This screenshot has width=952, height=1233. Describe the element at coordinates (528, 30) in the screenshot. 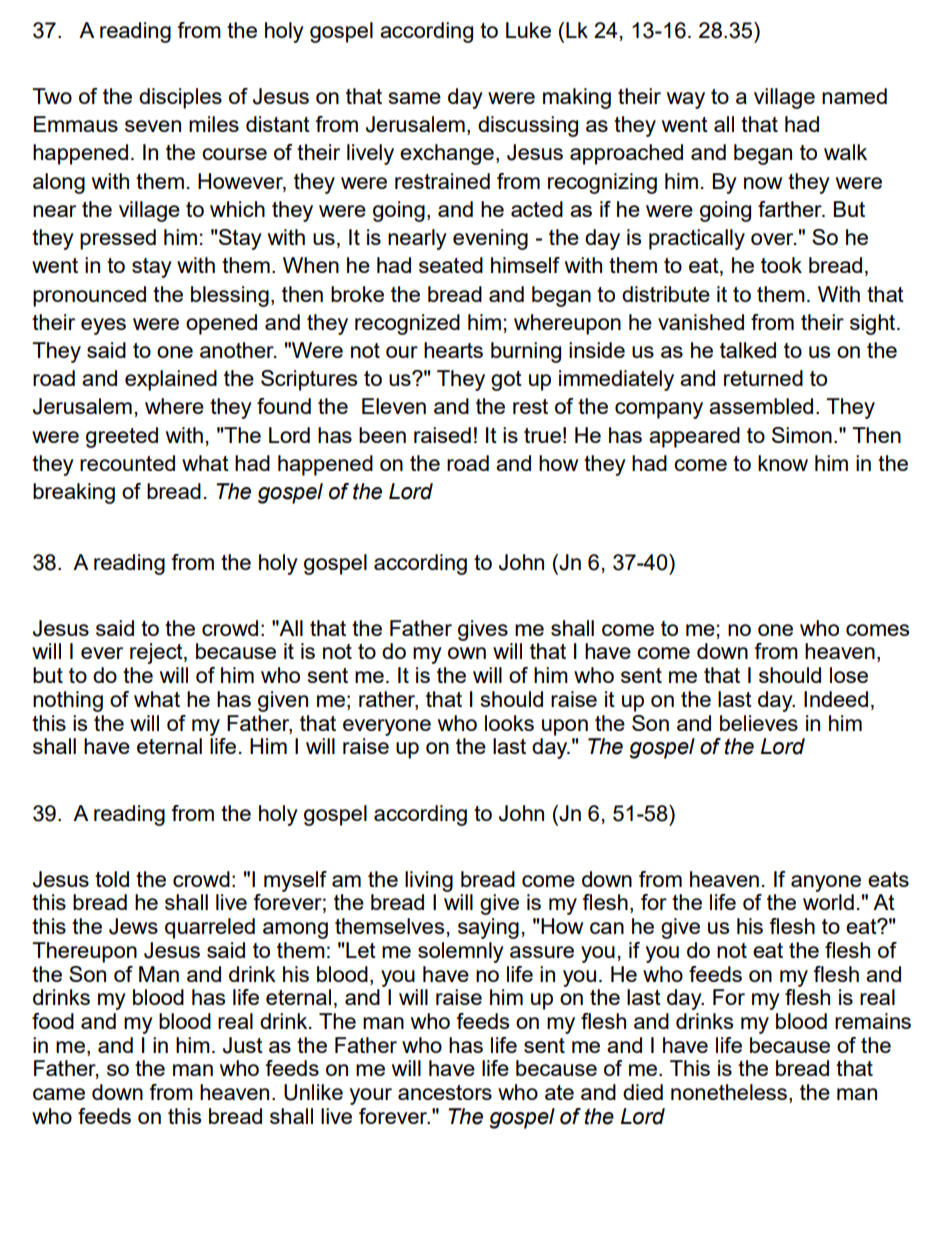

I see `Luke` at that location.
